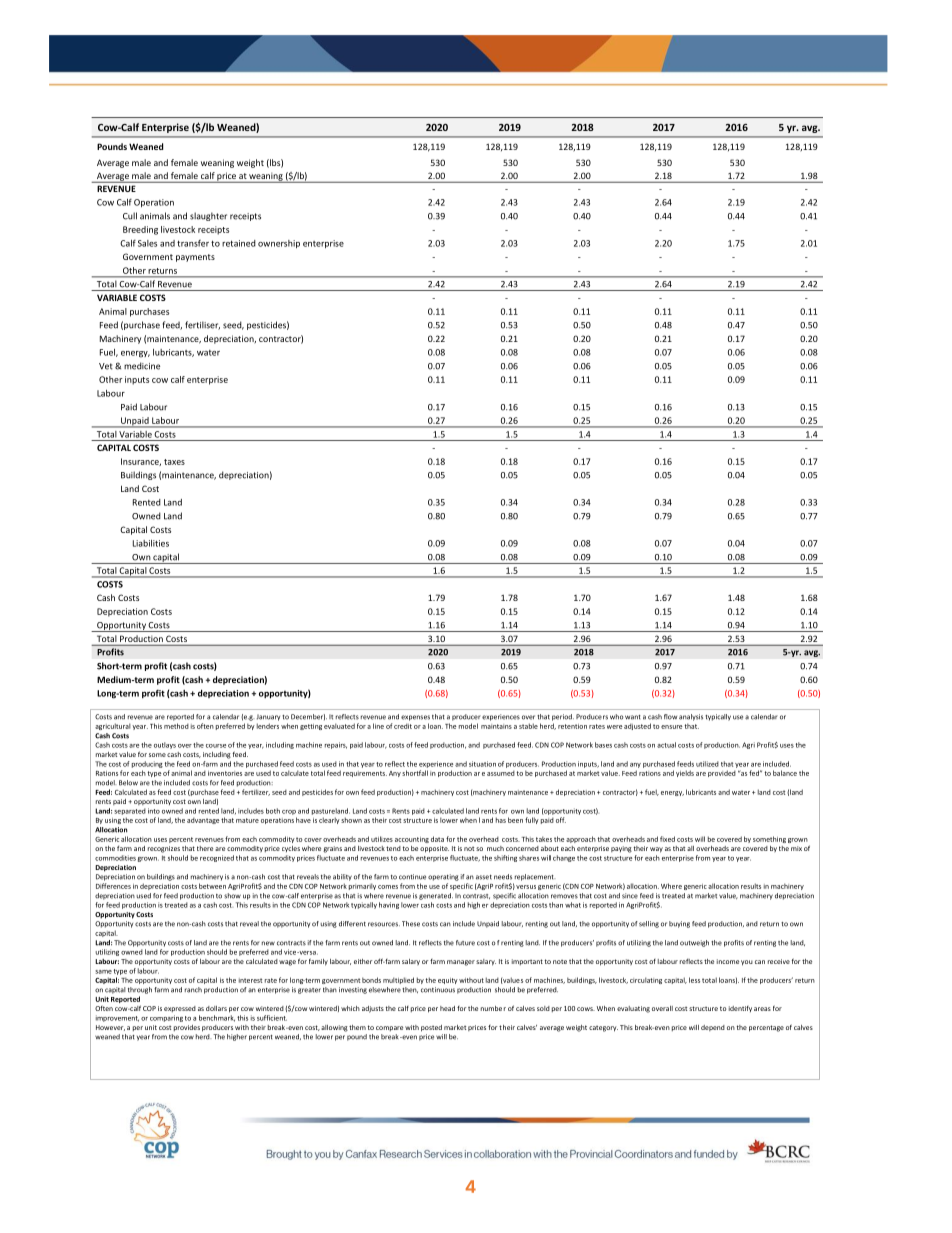 The width and height of the screenshot is (952, 1233). Describe the element at coordinates (691, 717) in the screenshot. I see `analysis` at that location.
